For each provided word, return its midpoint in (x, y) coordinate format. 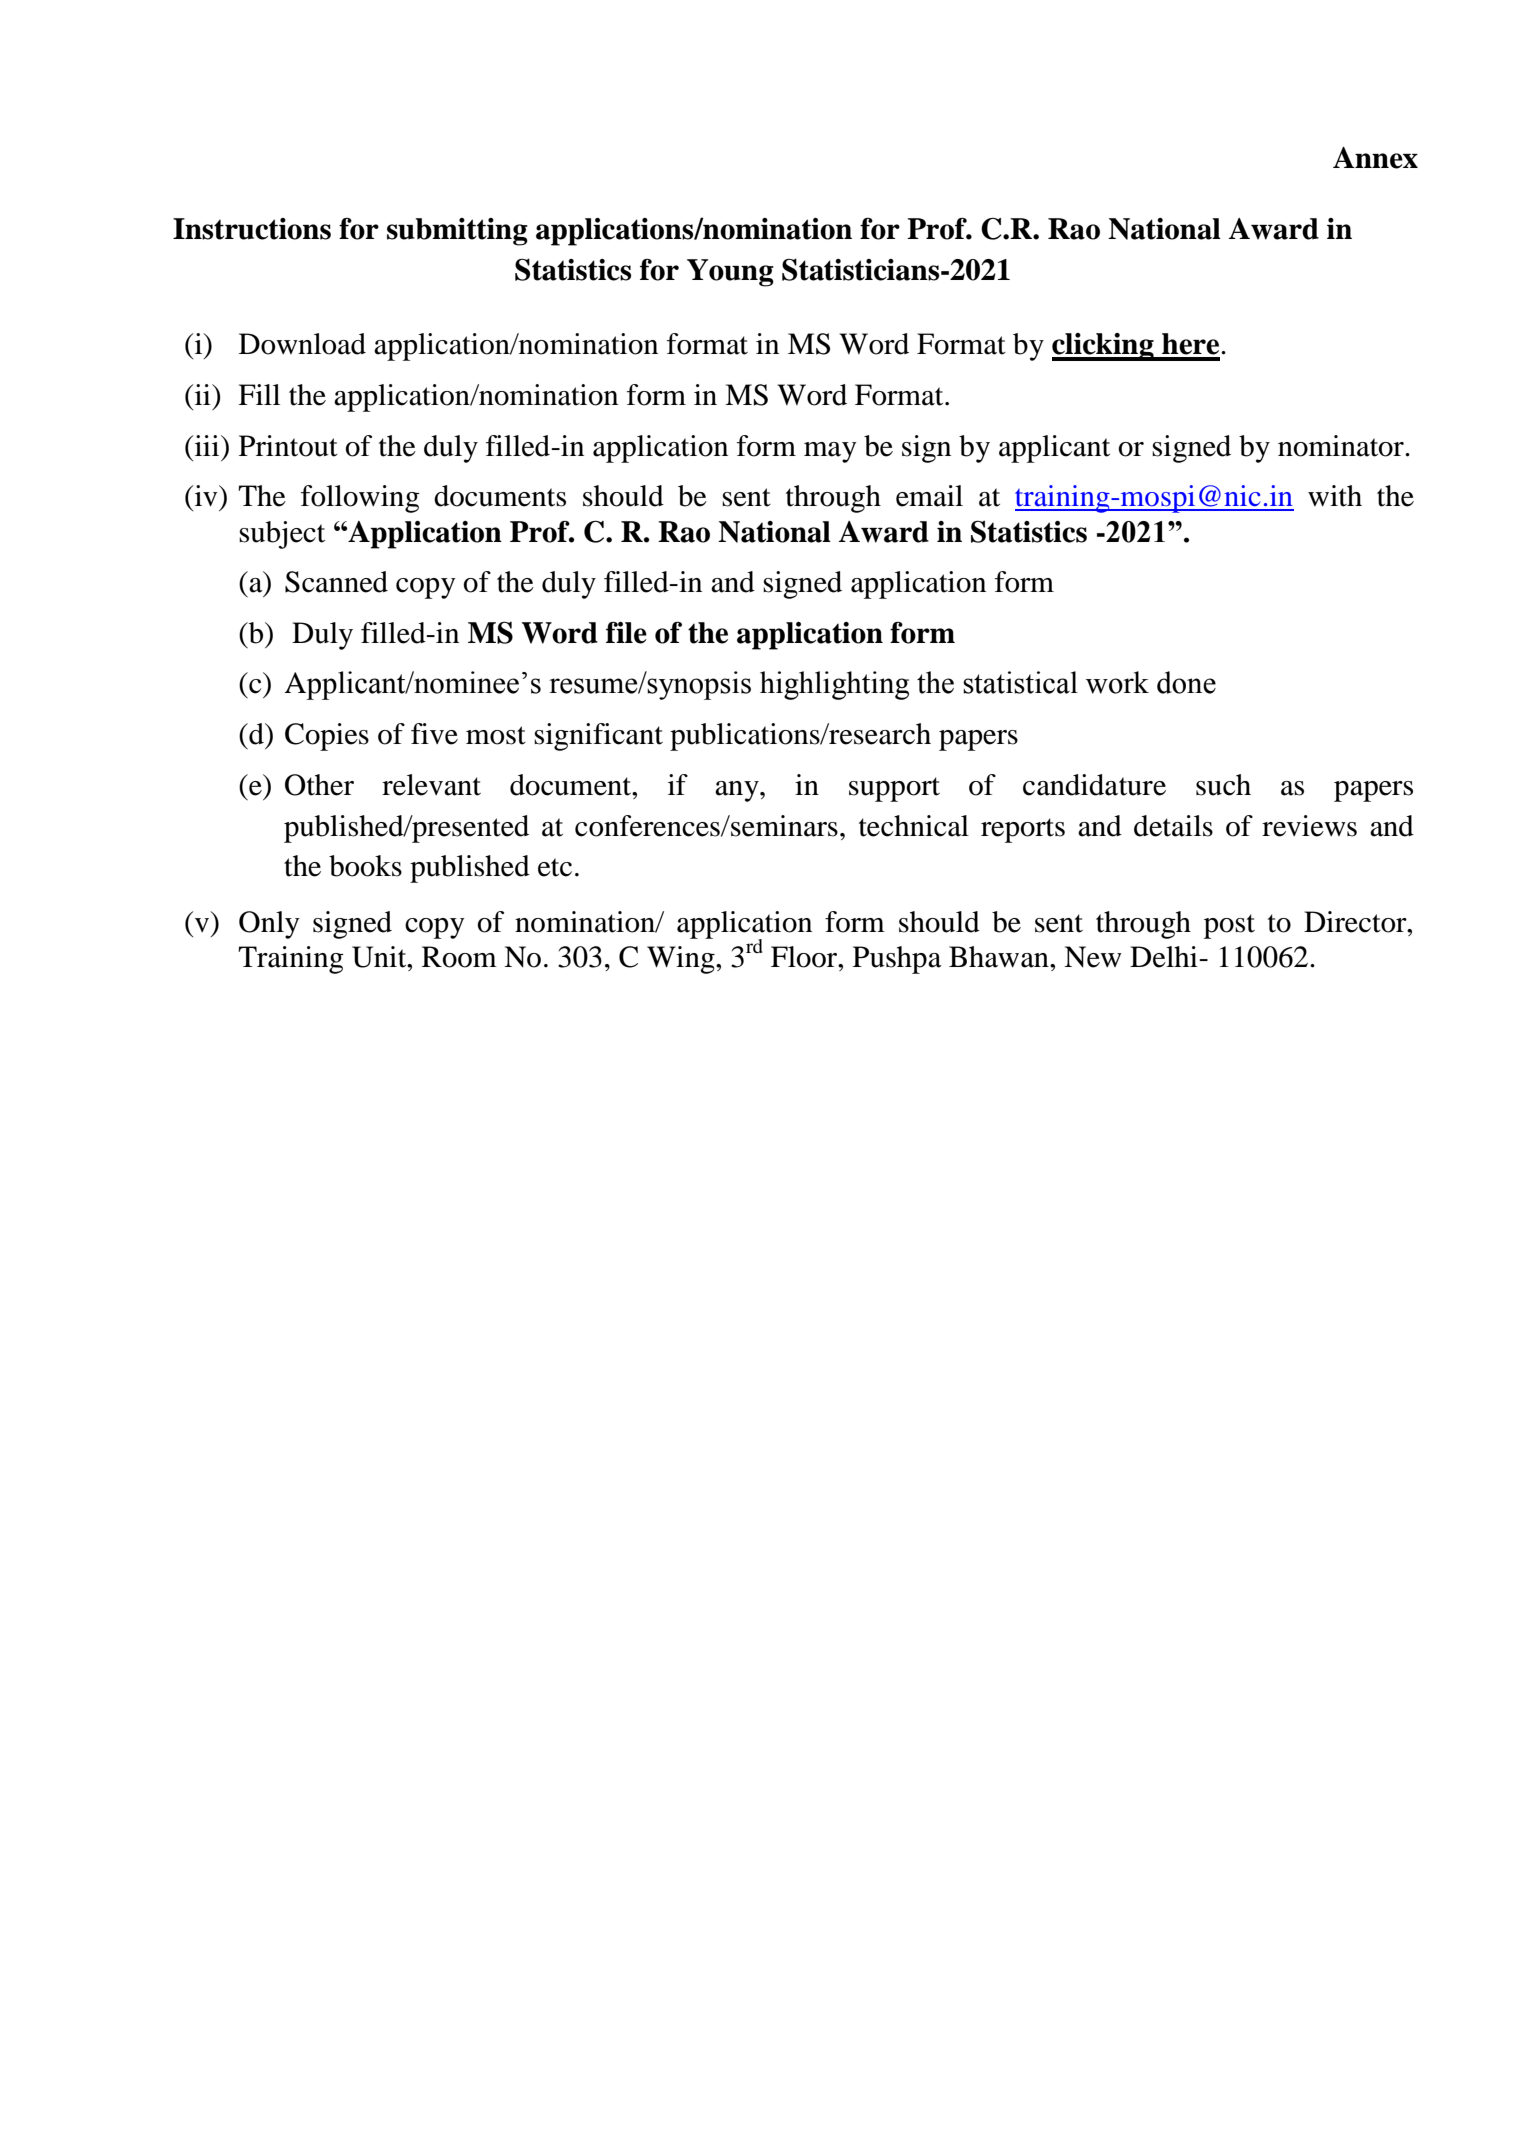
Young (730, 273)
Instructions (252, 229)
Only (269, 925)
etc (555, 867)
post (1229, 926)
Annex (1375, 158)
